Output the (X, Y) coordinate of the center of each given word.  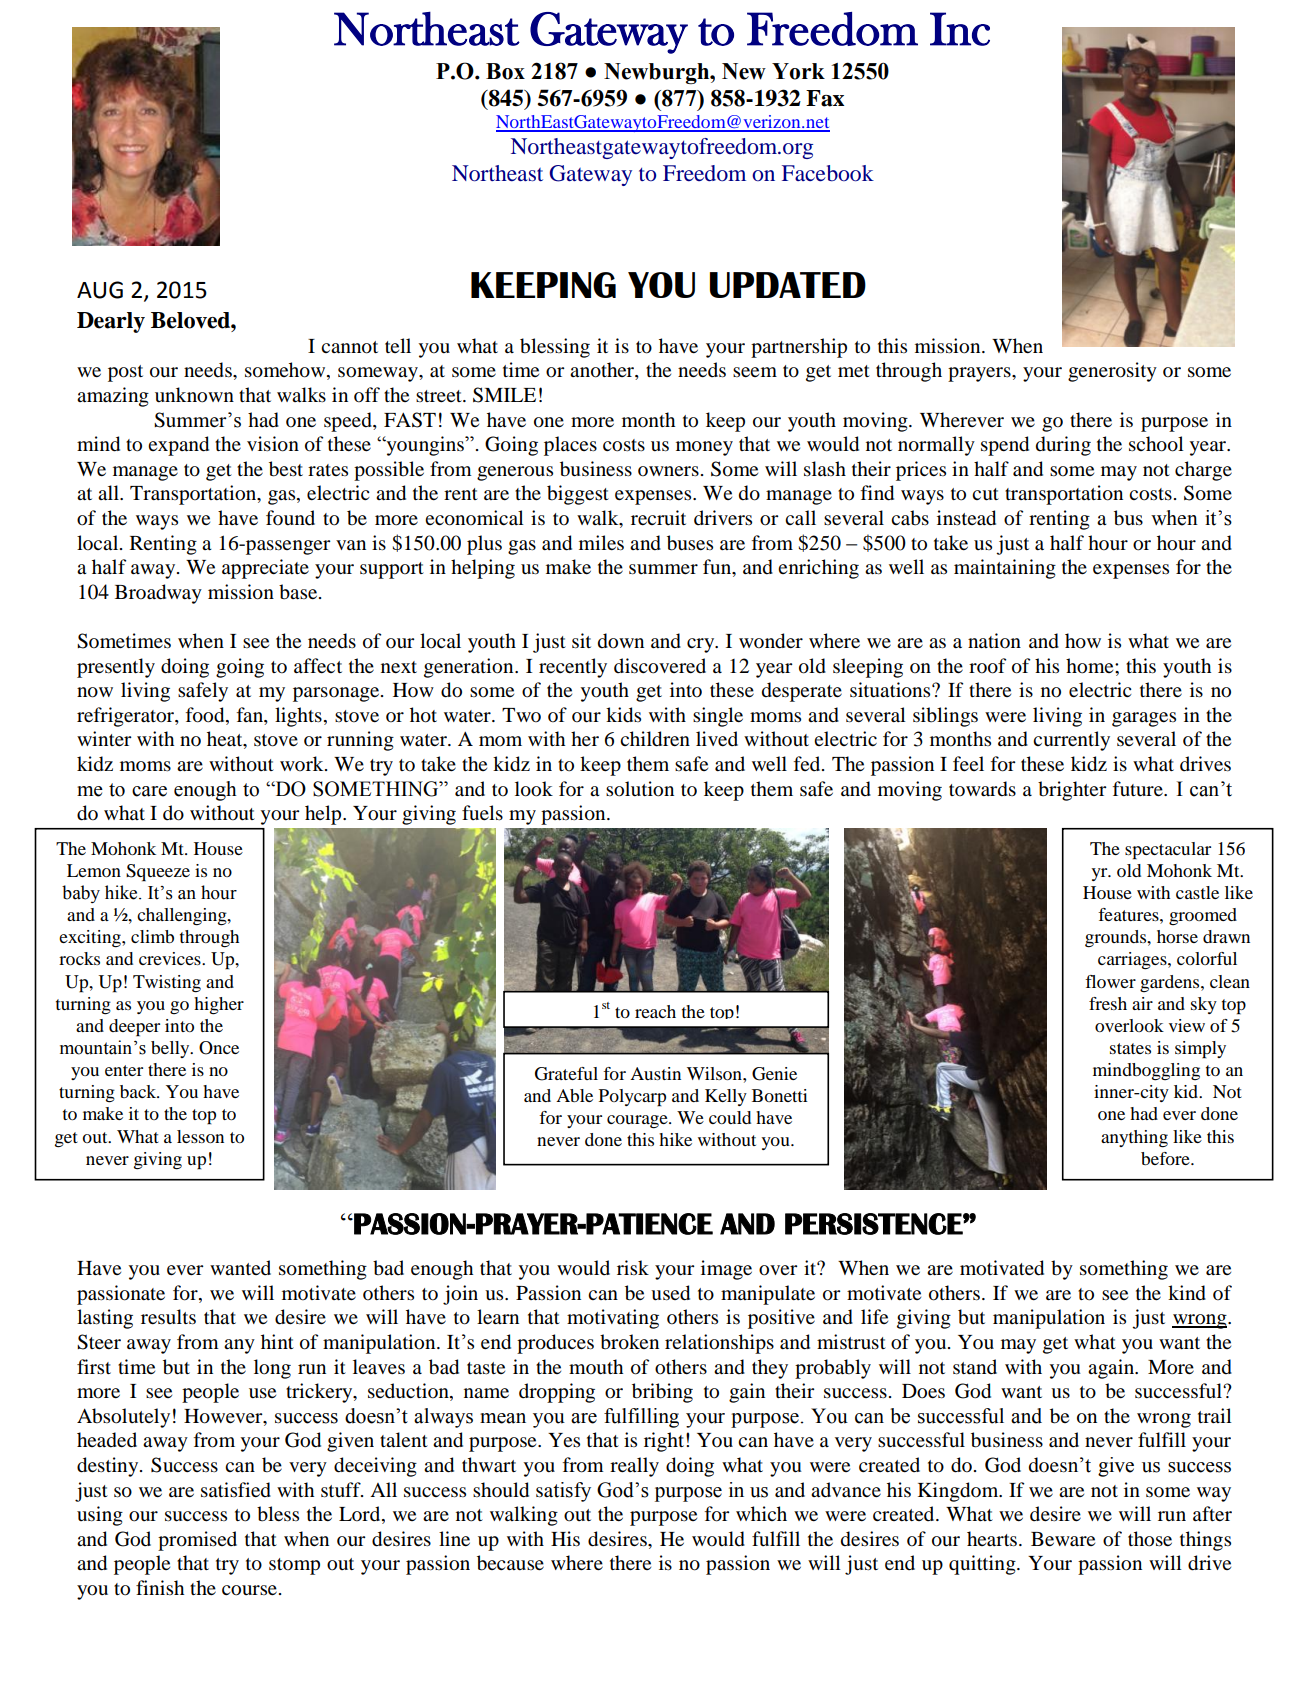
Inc (960, 29)
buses (690, 543)
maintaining (1005, 569)
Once (219, 1048)
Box (505, 71)
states (1130, 1048)
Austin (655, 1073)
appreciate (265, 569)
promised (197, 1541)
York (798, 71)
